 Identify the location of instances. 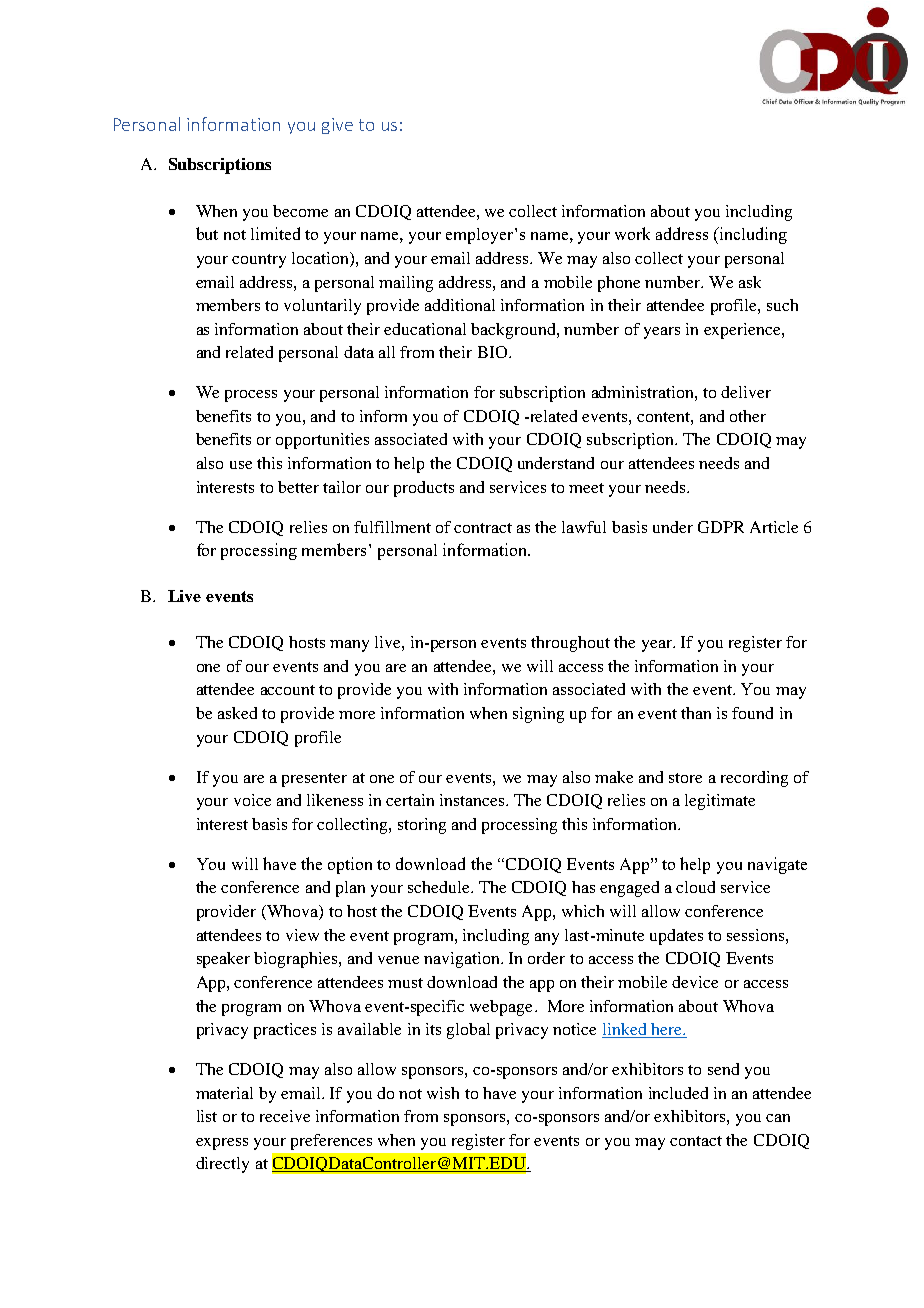
(473, 800).
